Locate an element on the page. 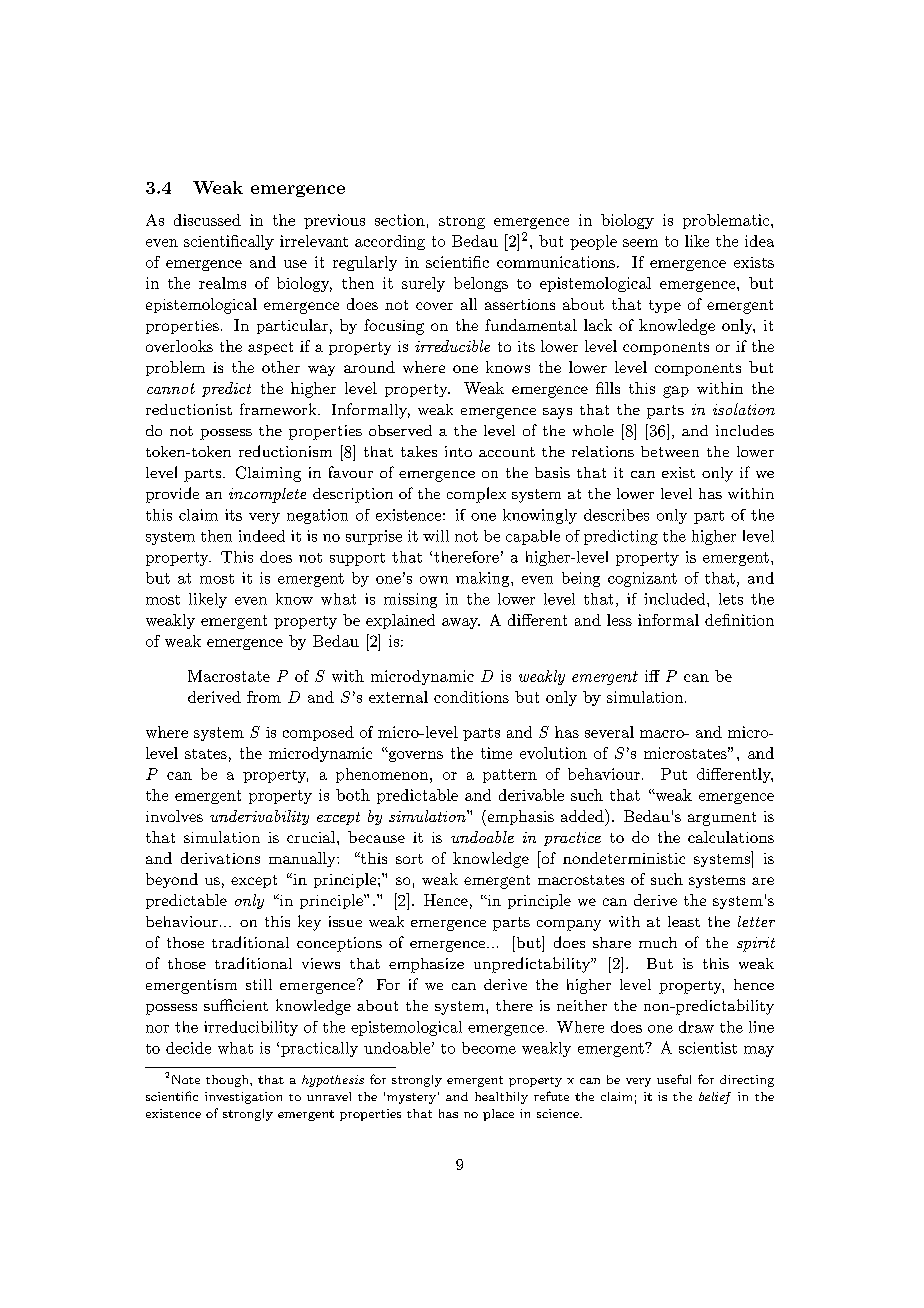 This page has height=1308, width=924. belongs is located at coordinates (481, 284).
